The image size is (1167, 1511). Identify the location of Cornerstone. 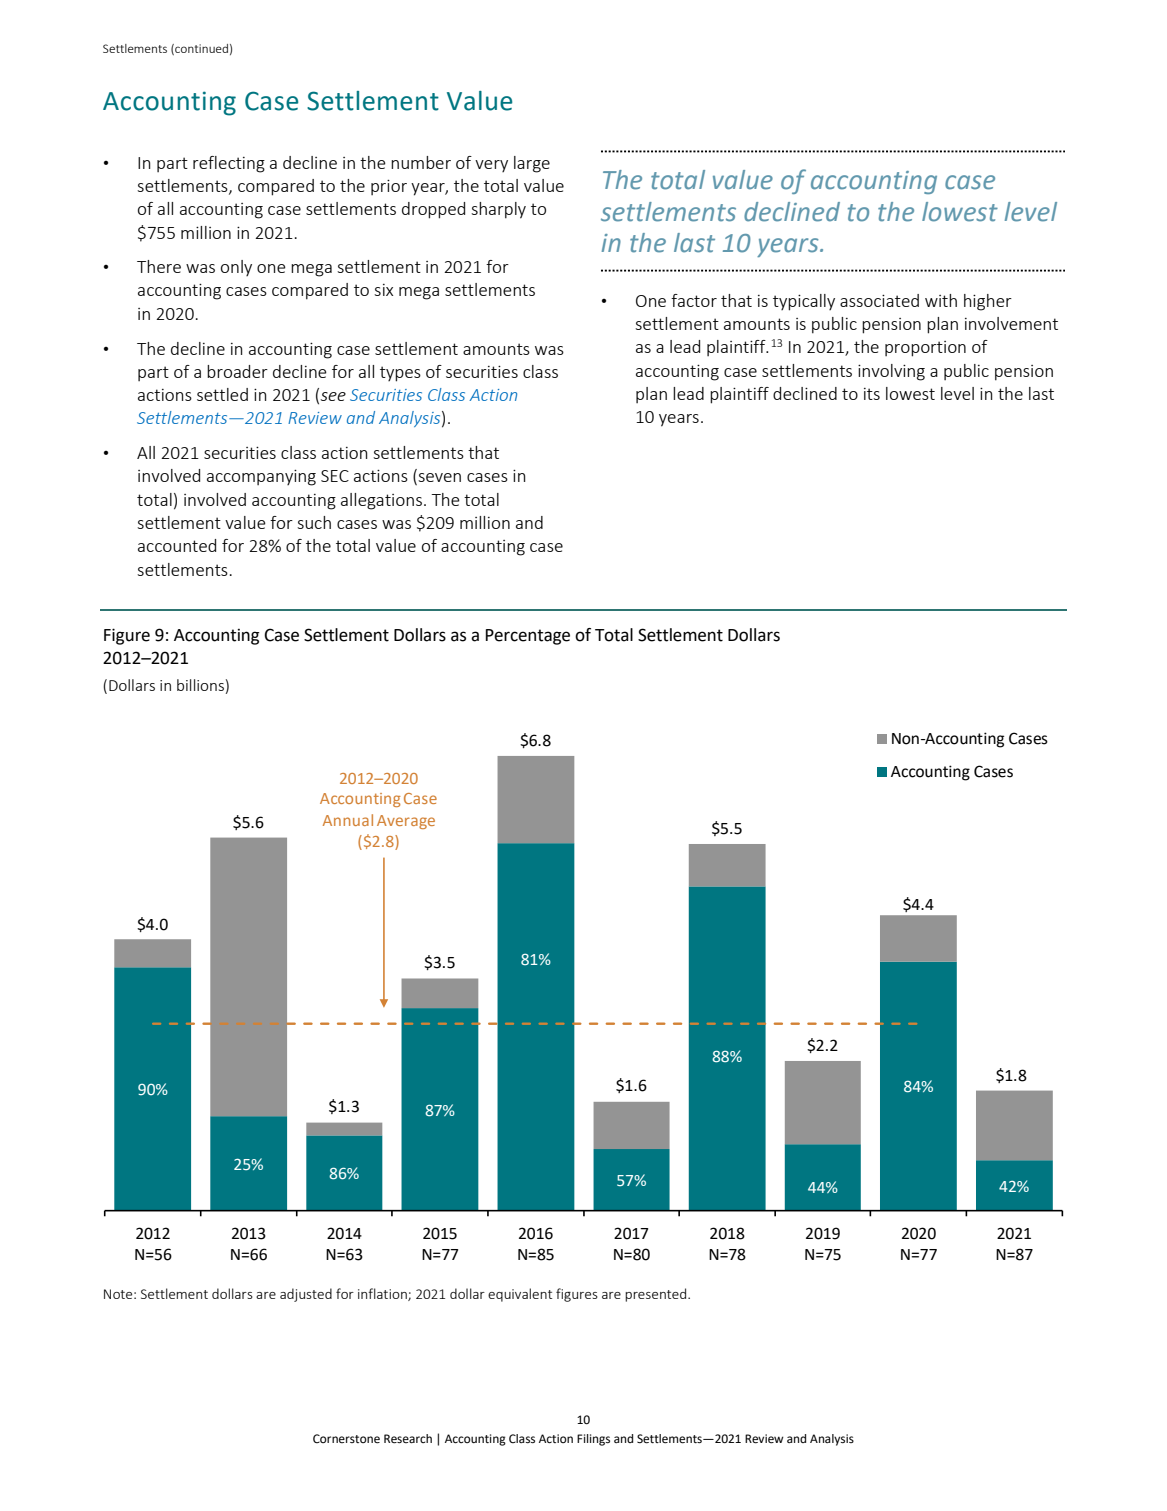
(346, 1439).
